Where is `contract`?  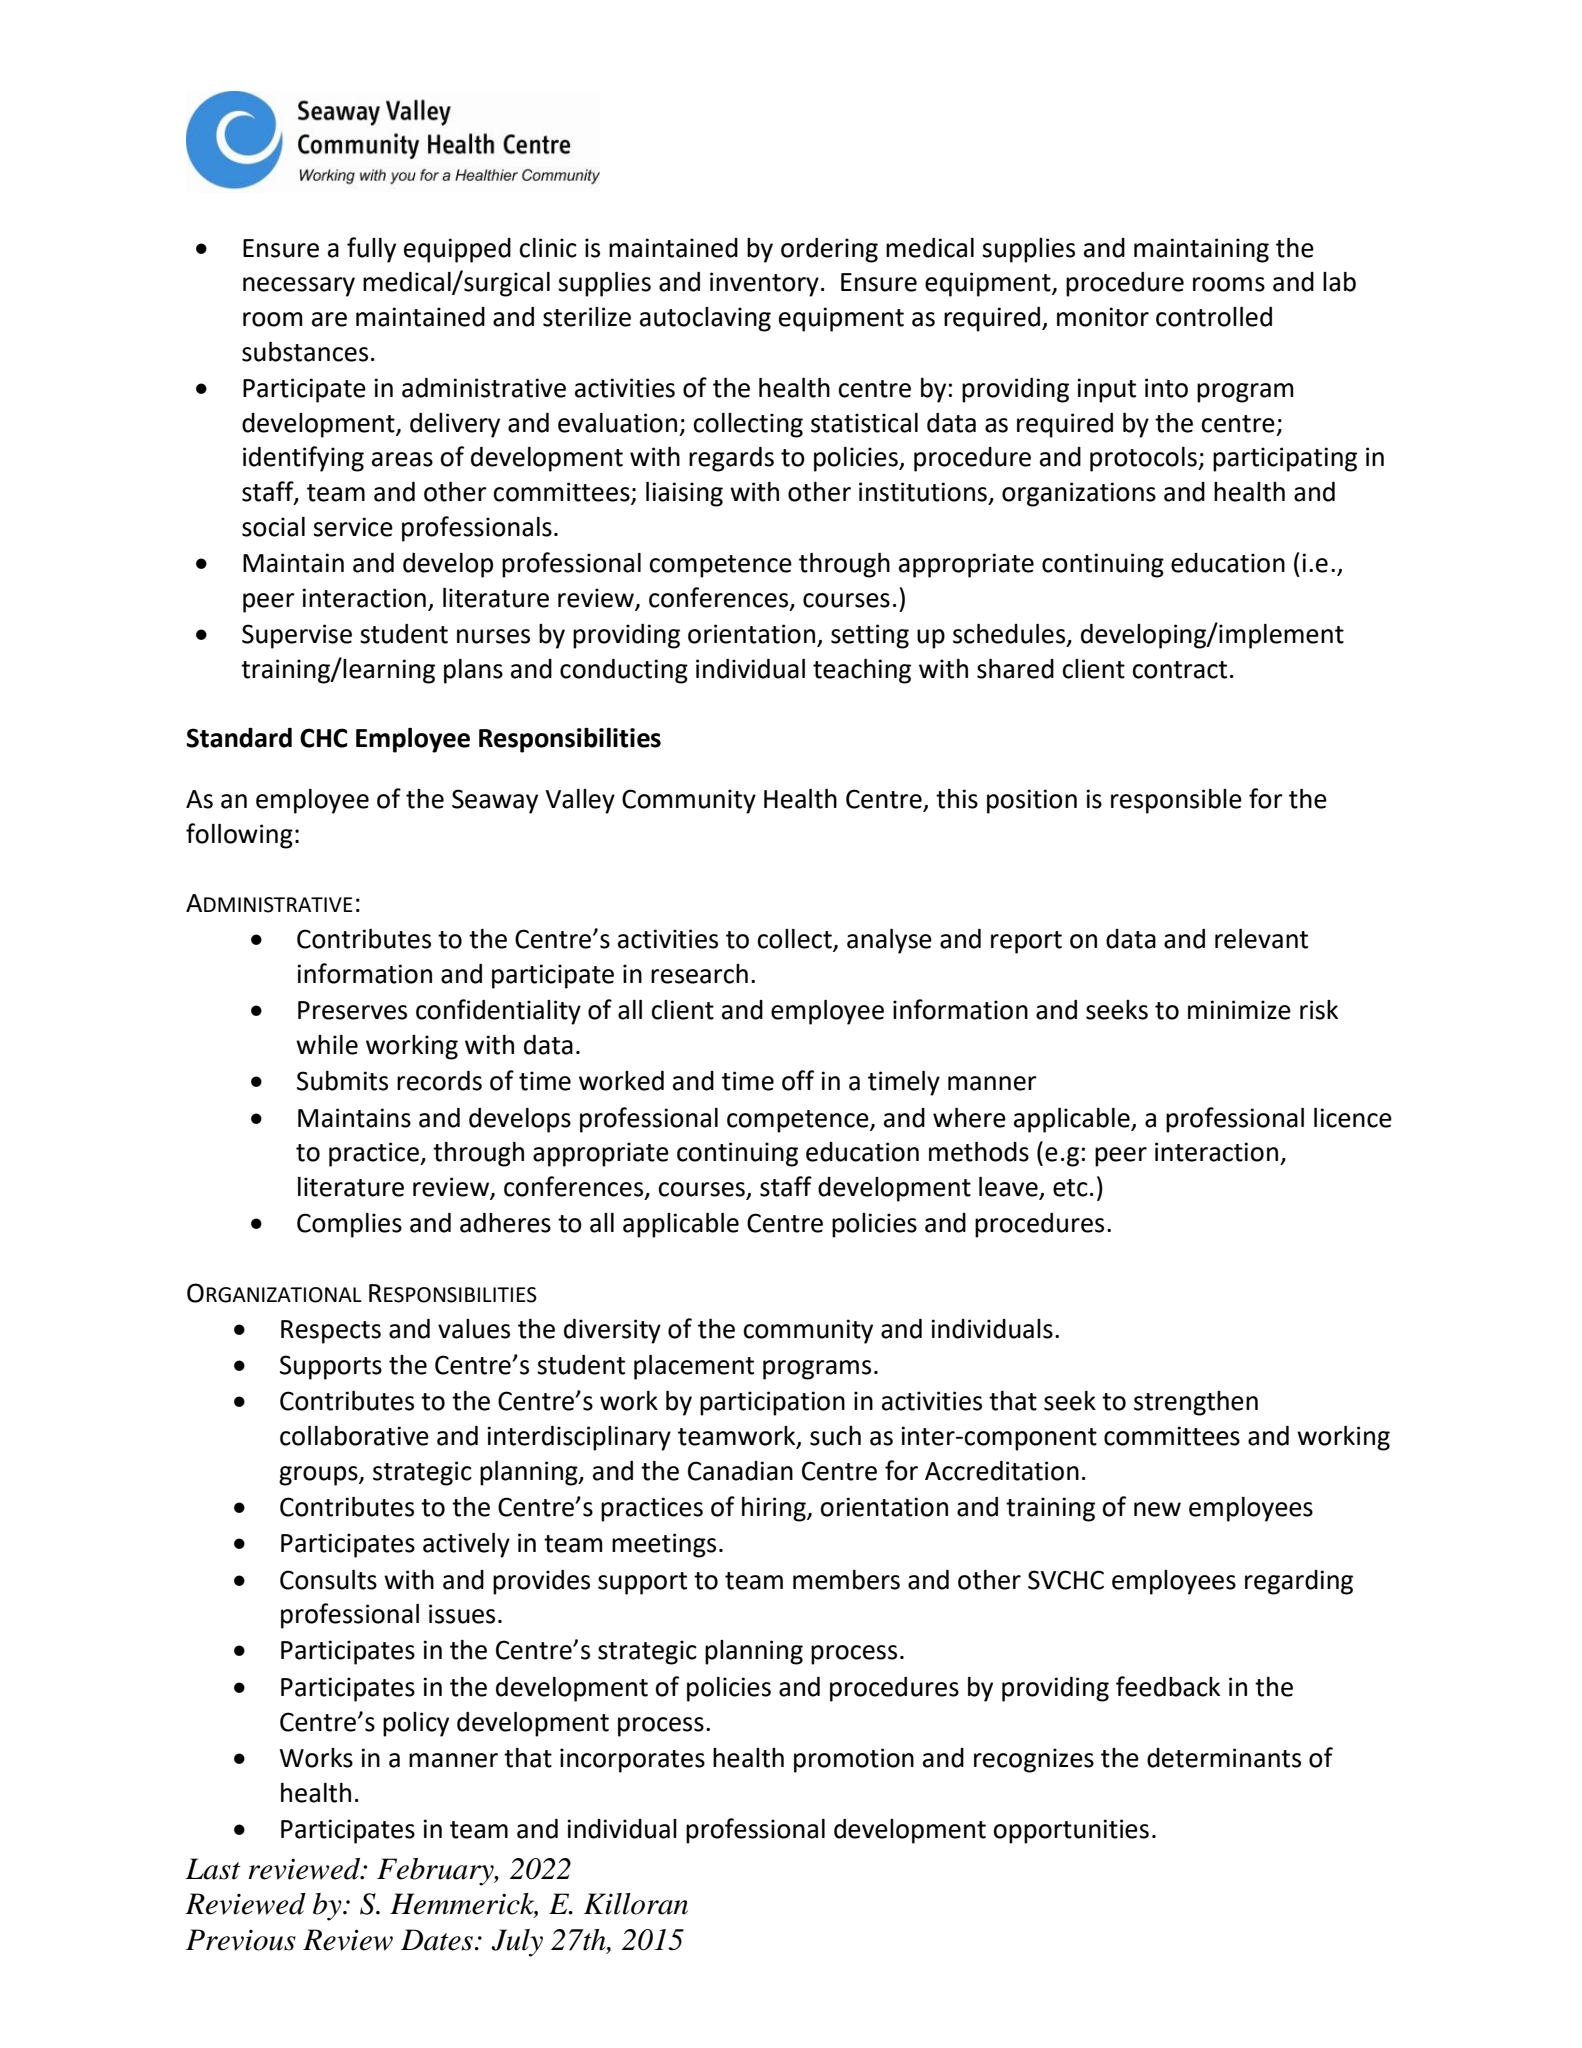 contract is located at coordinates (1179, 670).
